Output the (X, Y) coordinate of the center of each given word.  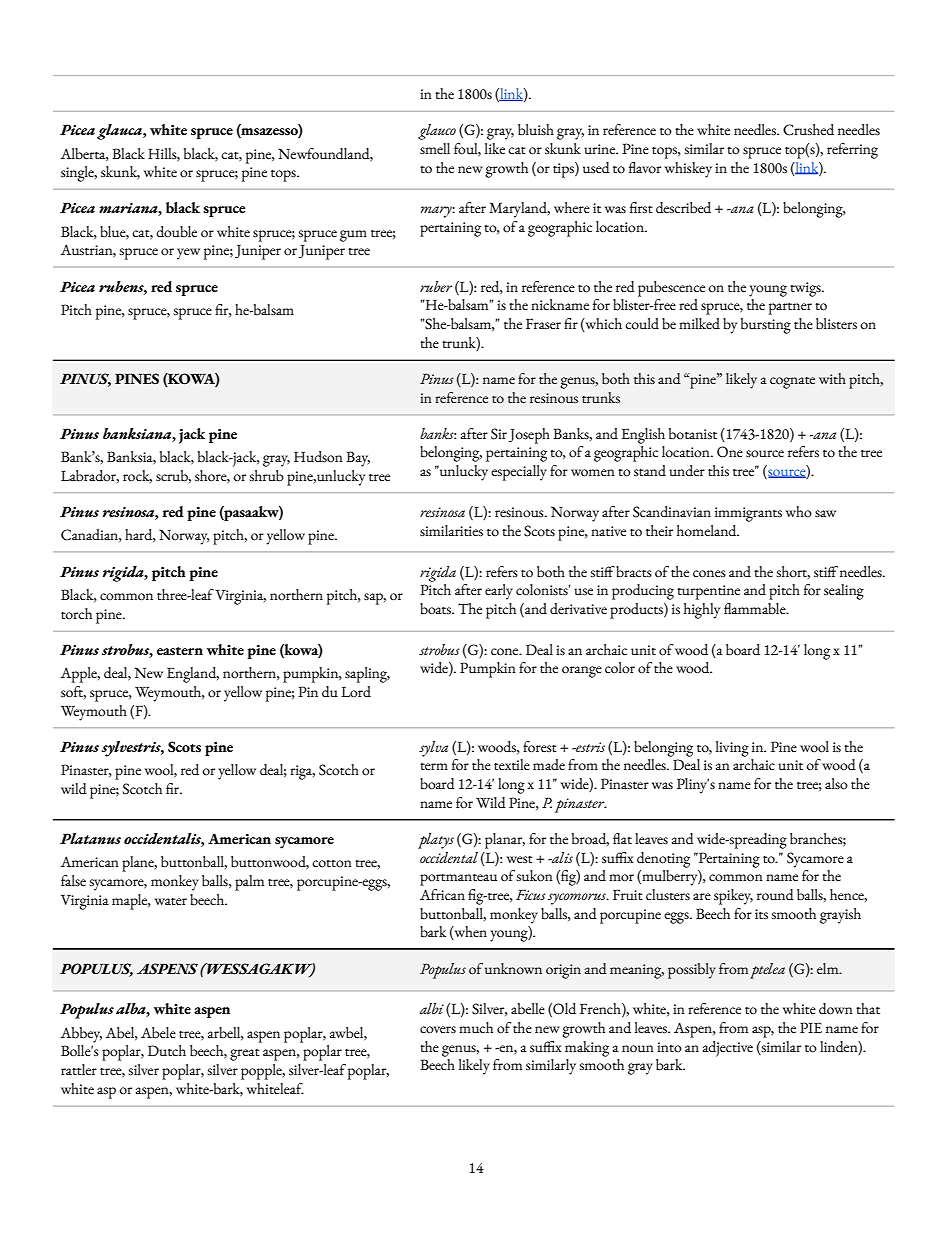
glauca (120, 132)
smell (435, 149)
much (476, 1028)
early (499, 592)
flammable (756, 608)
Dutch (167, 1051)
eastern (180, 651)
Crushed (808, 130)
